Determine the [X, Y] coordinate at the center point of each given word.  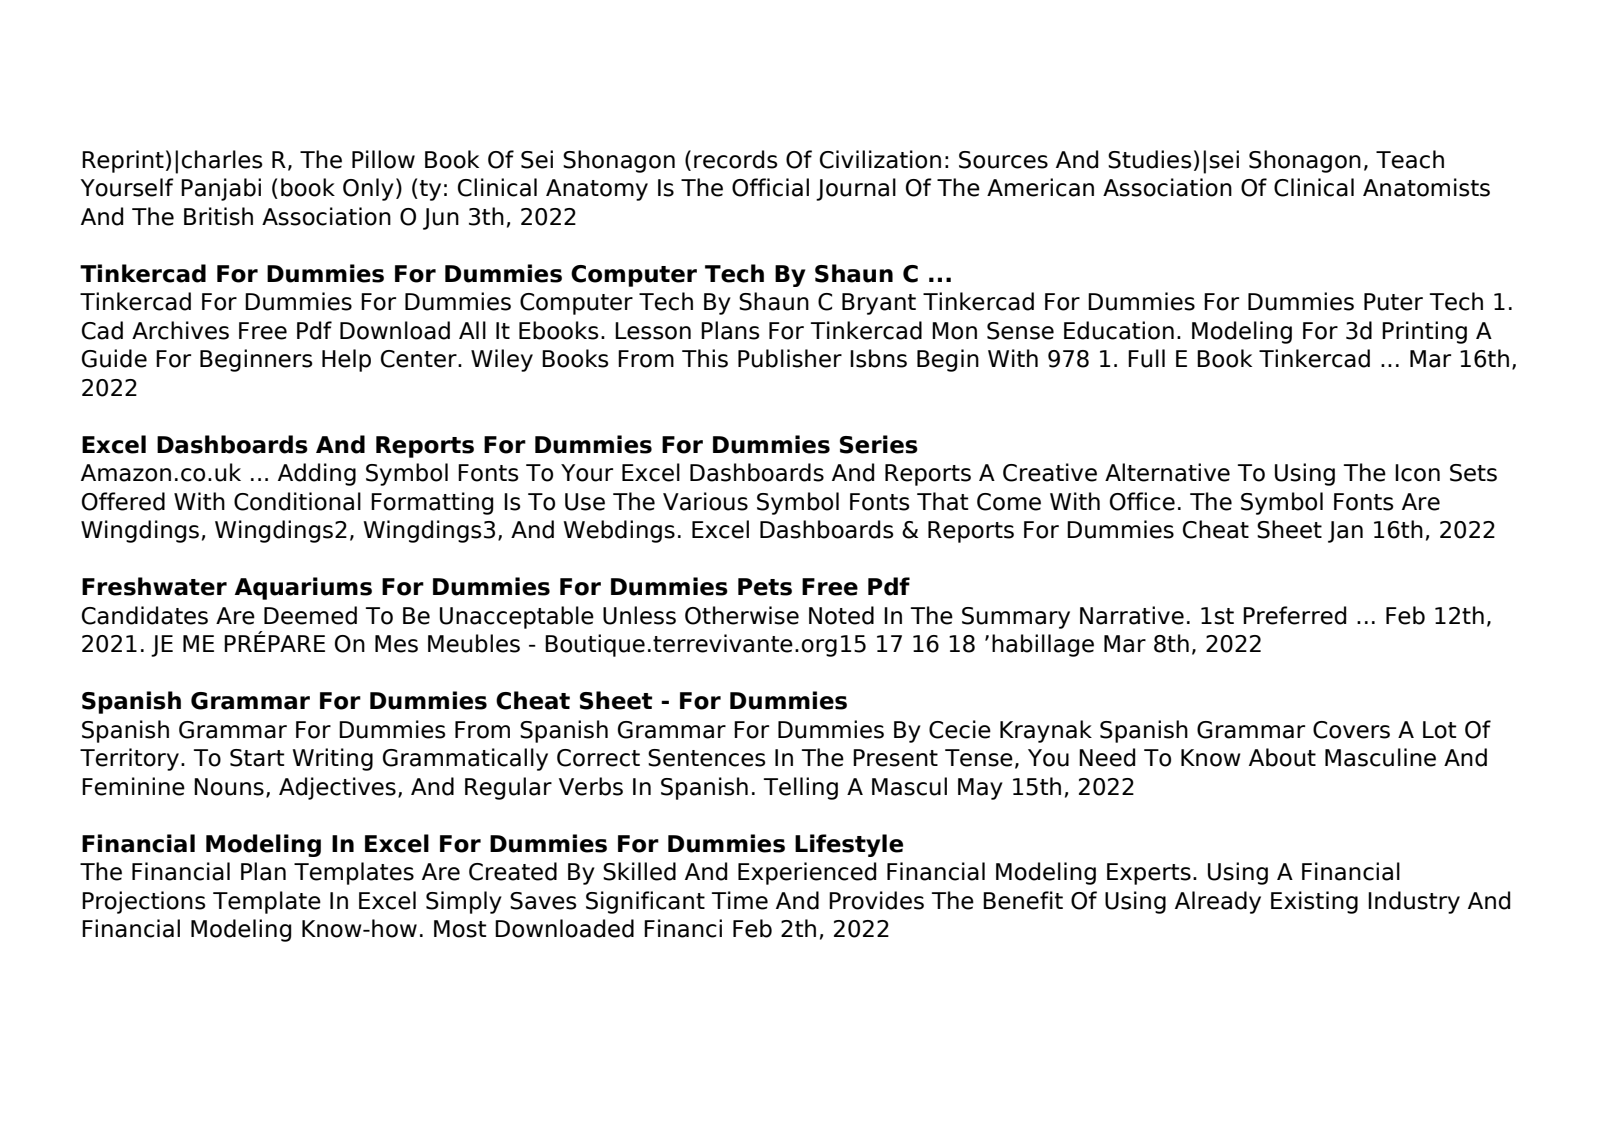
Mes [396, 644]
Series [879, 444]
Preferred [1294, 615]
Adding [317, 474]
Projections [144, 902]
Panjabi [221, 189]
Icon [1417, 473]
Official [770, 187]
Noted [841, 615]
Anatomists [1426, 187]
